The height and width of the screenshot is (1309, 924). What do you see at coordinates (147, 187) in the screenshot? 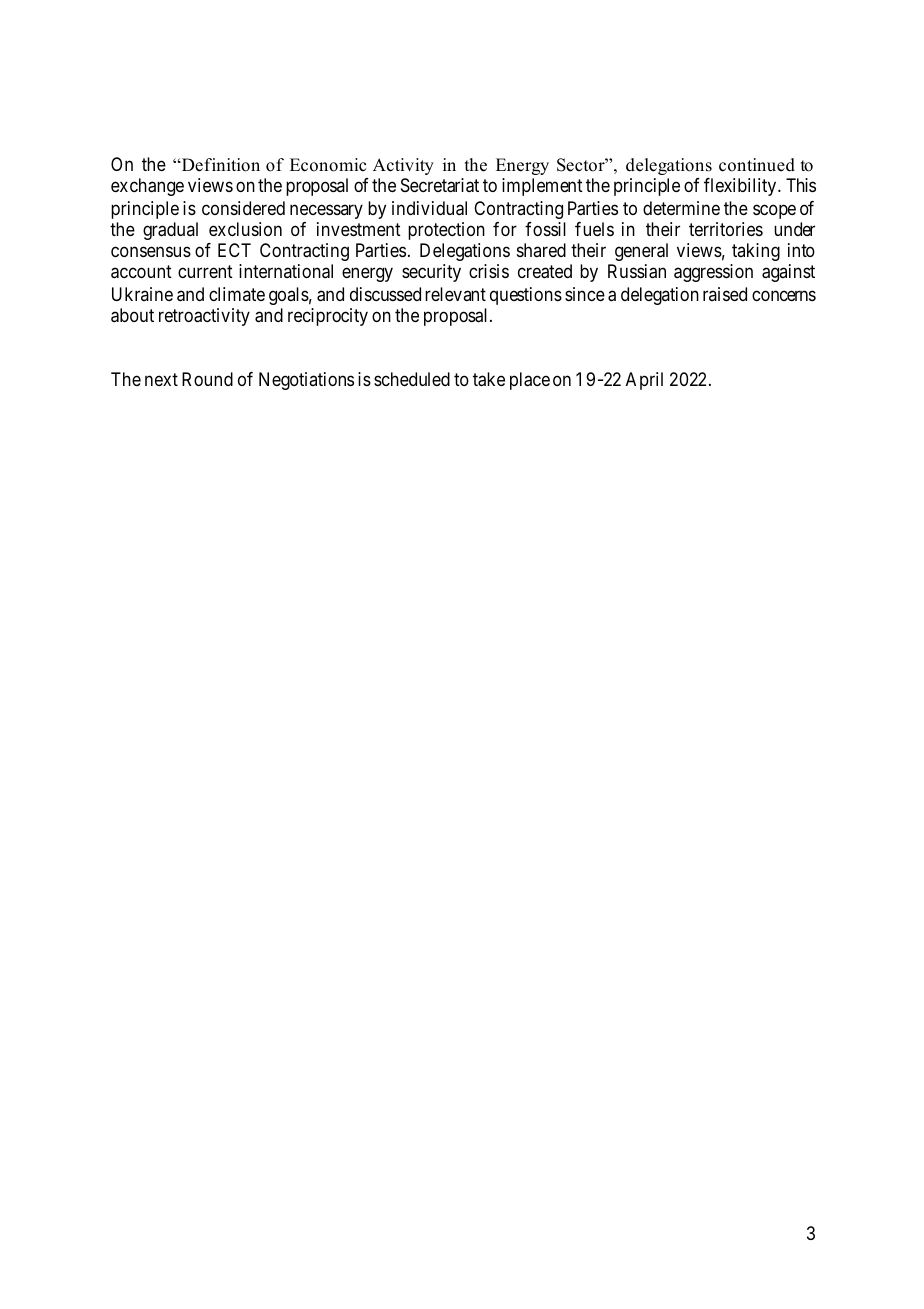
I see `exchange` at bounding box center [147, 187].
